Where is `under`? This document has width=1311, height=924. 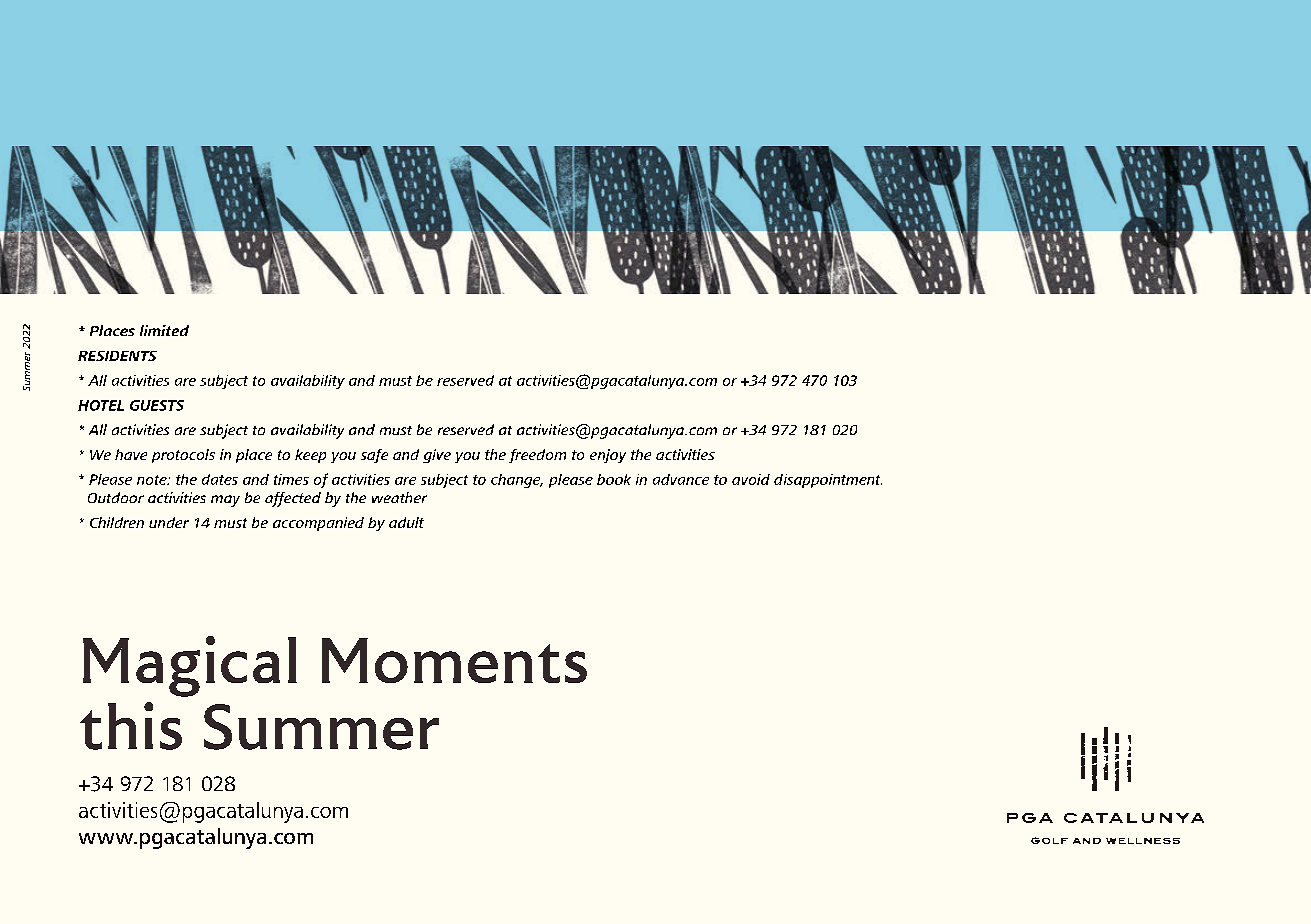 under is located at coordinates (169, 522).
